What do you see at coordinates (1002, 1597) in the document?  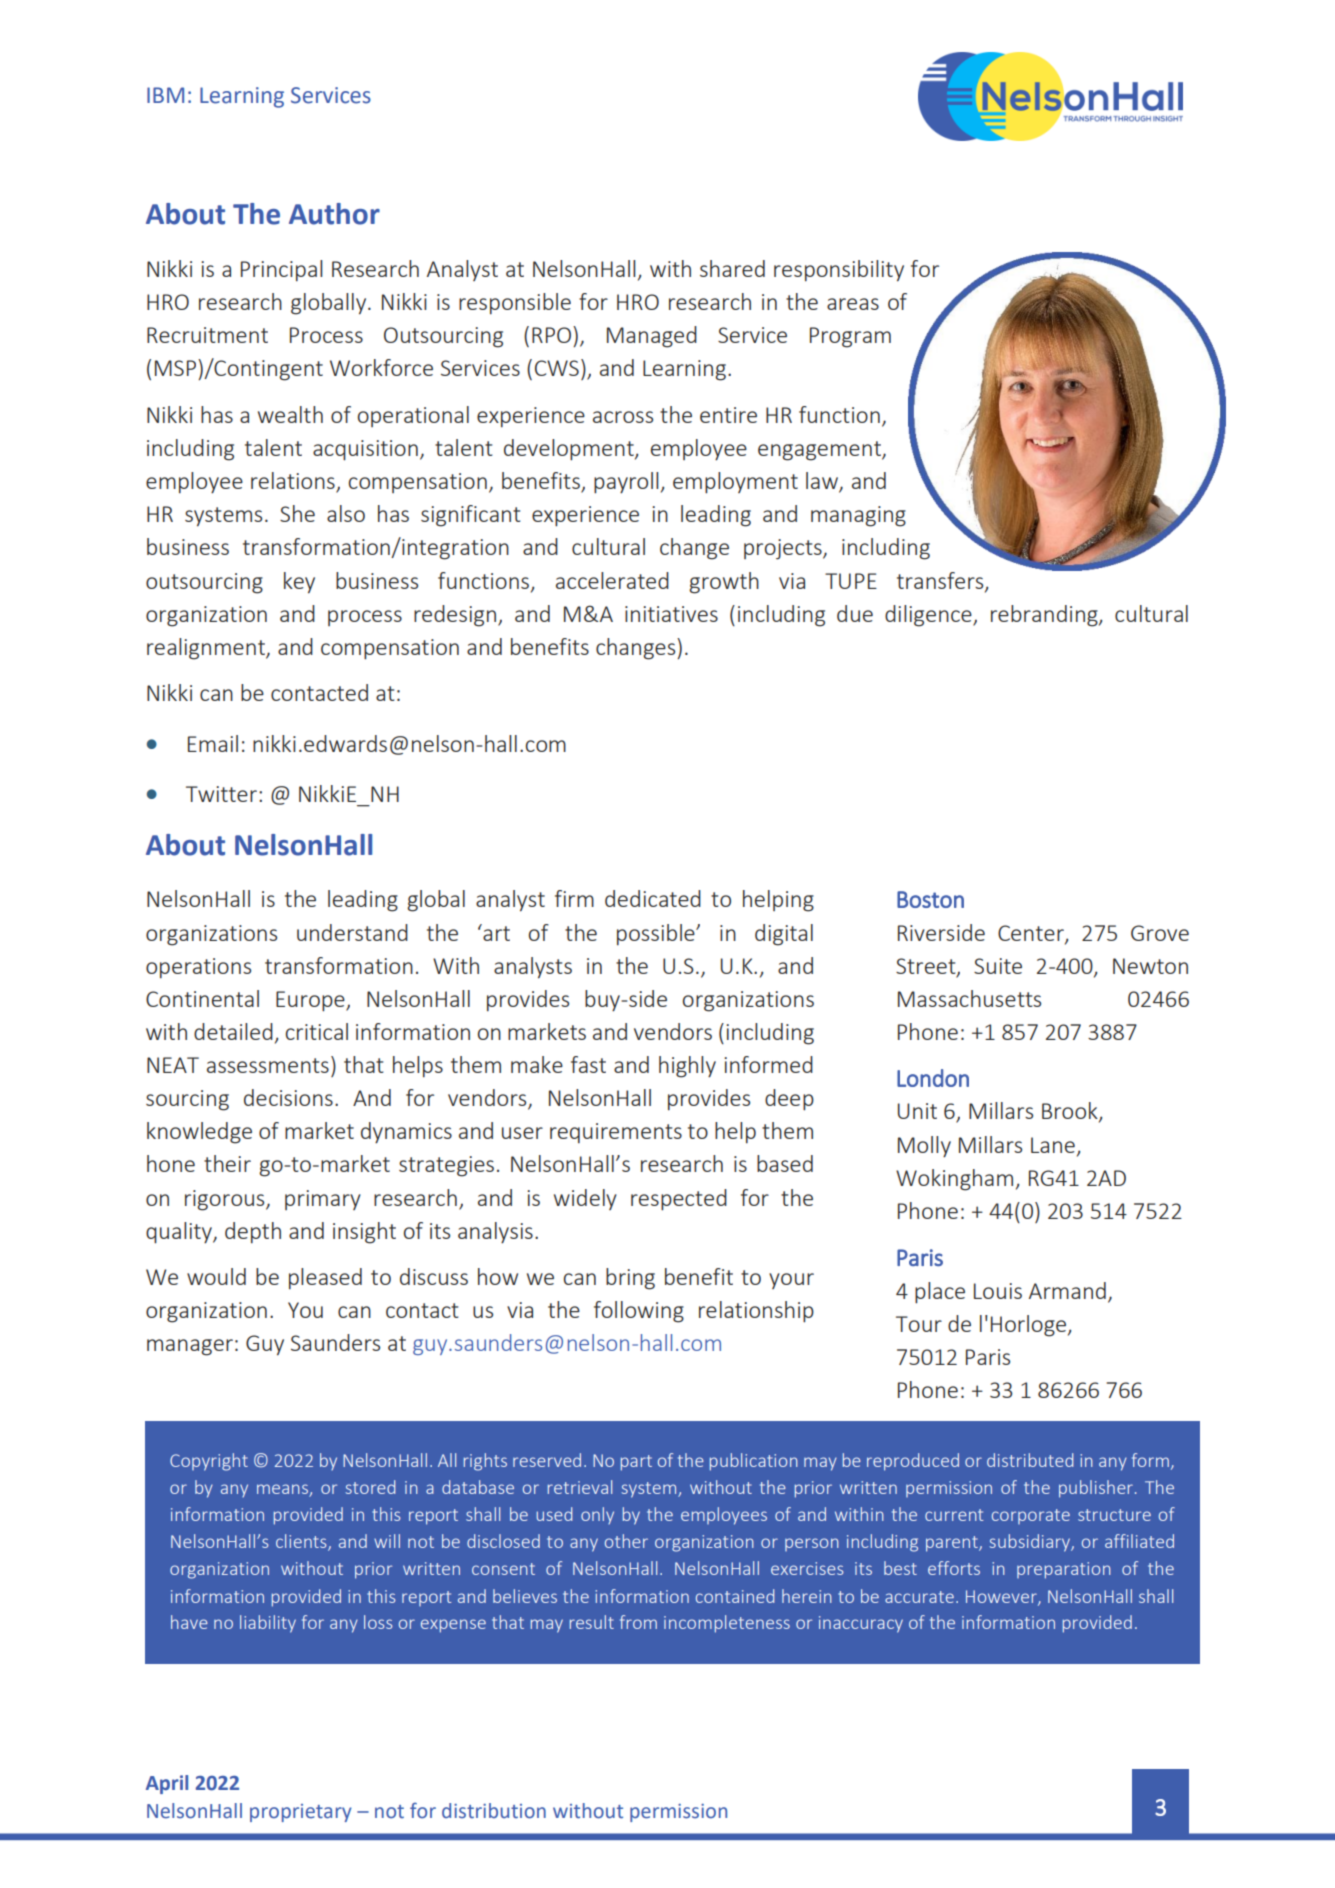 I see `However` at bounding box center [1002, 1597].
